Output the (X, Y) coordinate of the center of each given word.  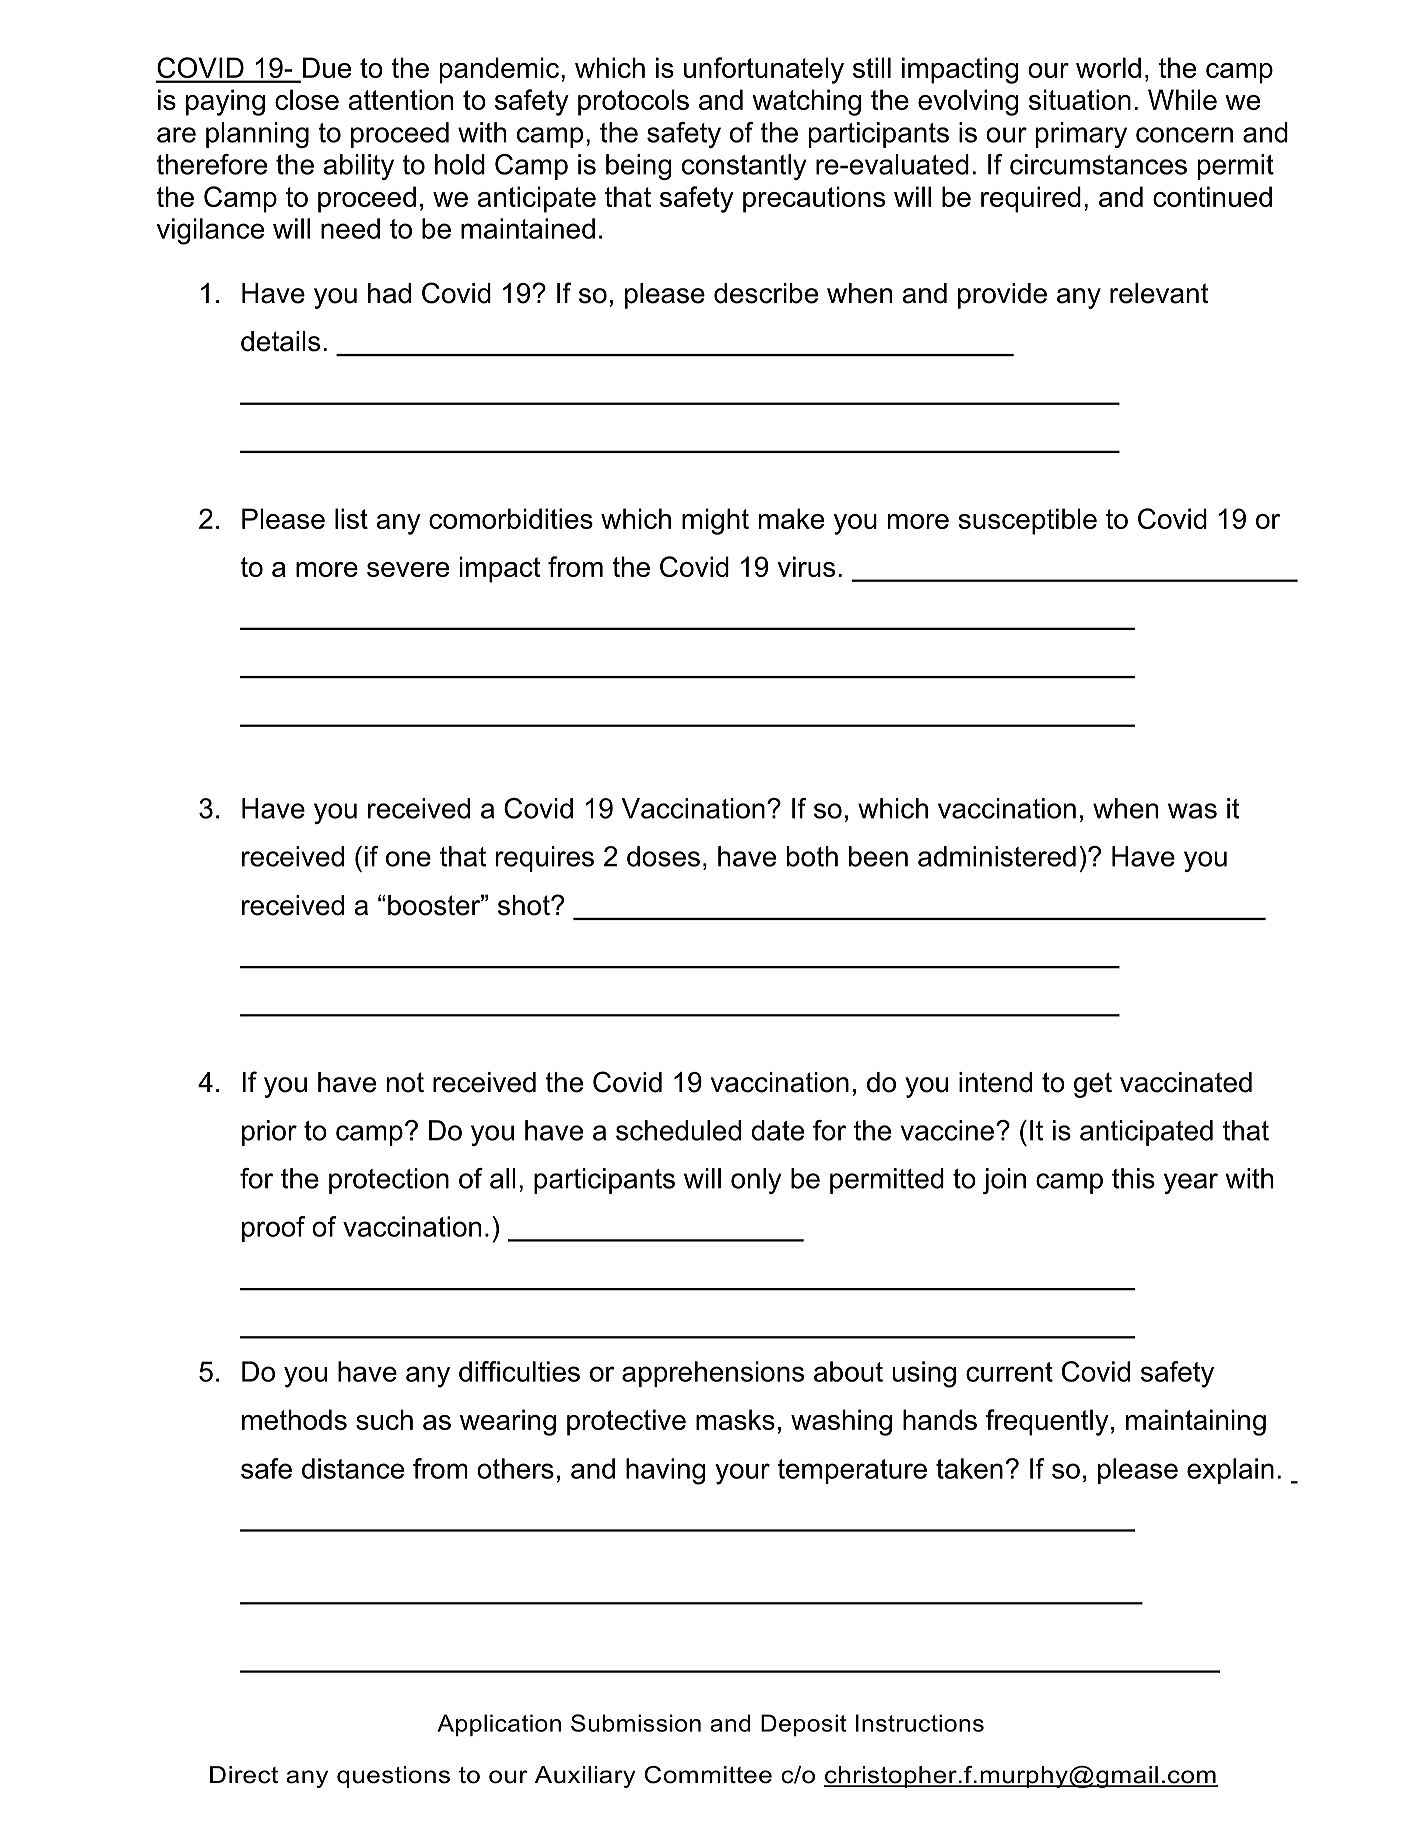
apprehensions (713, 1374)
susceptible (1027, 521)
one (408, 859)
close (307, 99)
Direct (244, 1775)
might (715, 521)
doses (663, 856)
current (1009, 1372)
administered (997, 856)
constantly (744, 167)
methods (294, 1419)
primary (1081, 135)
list (351, 518)
